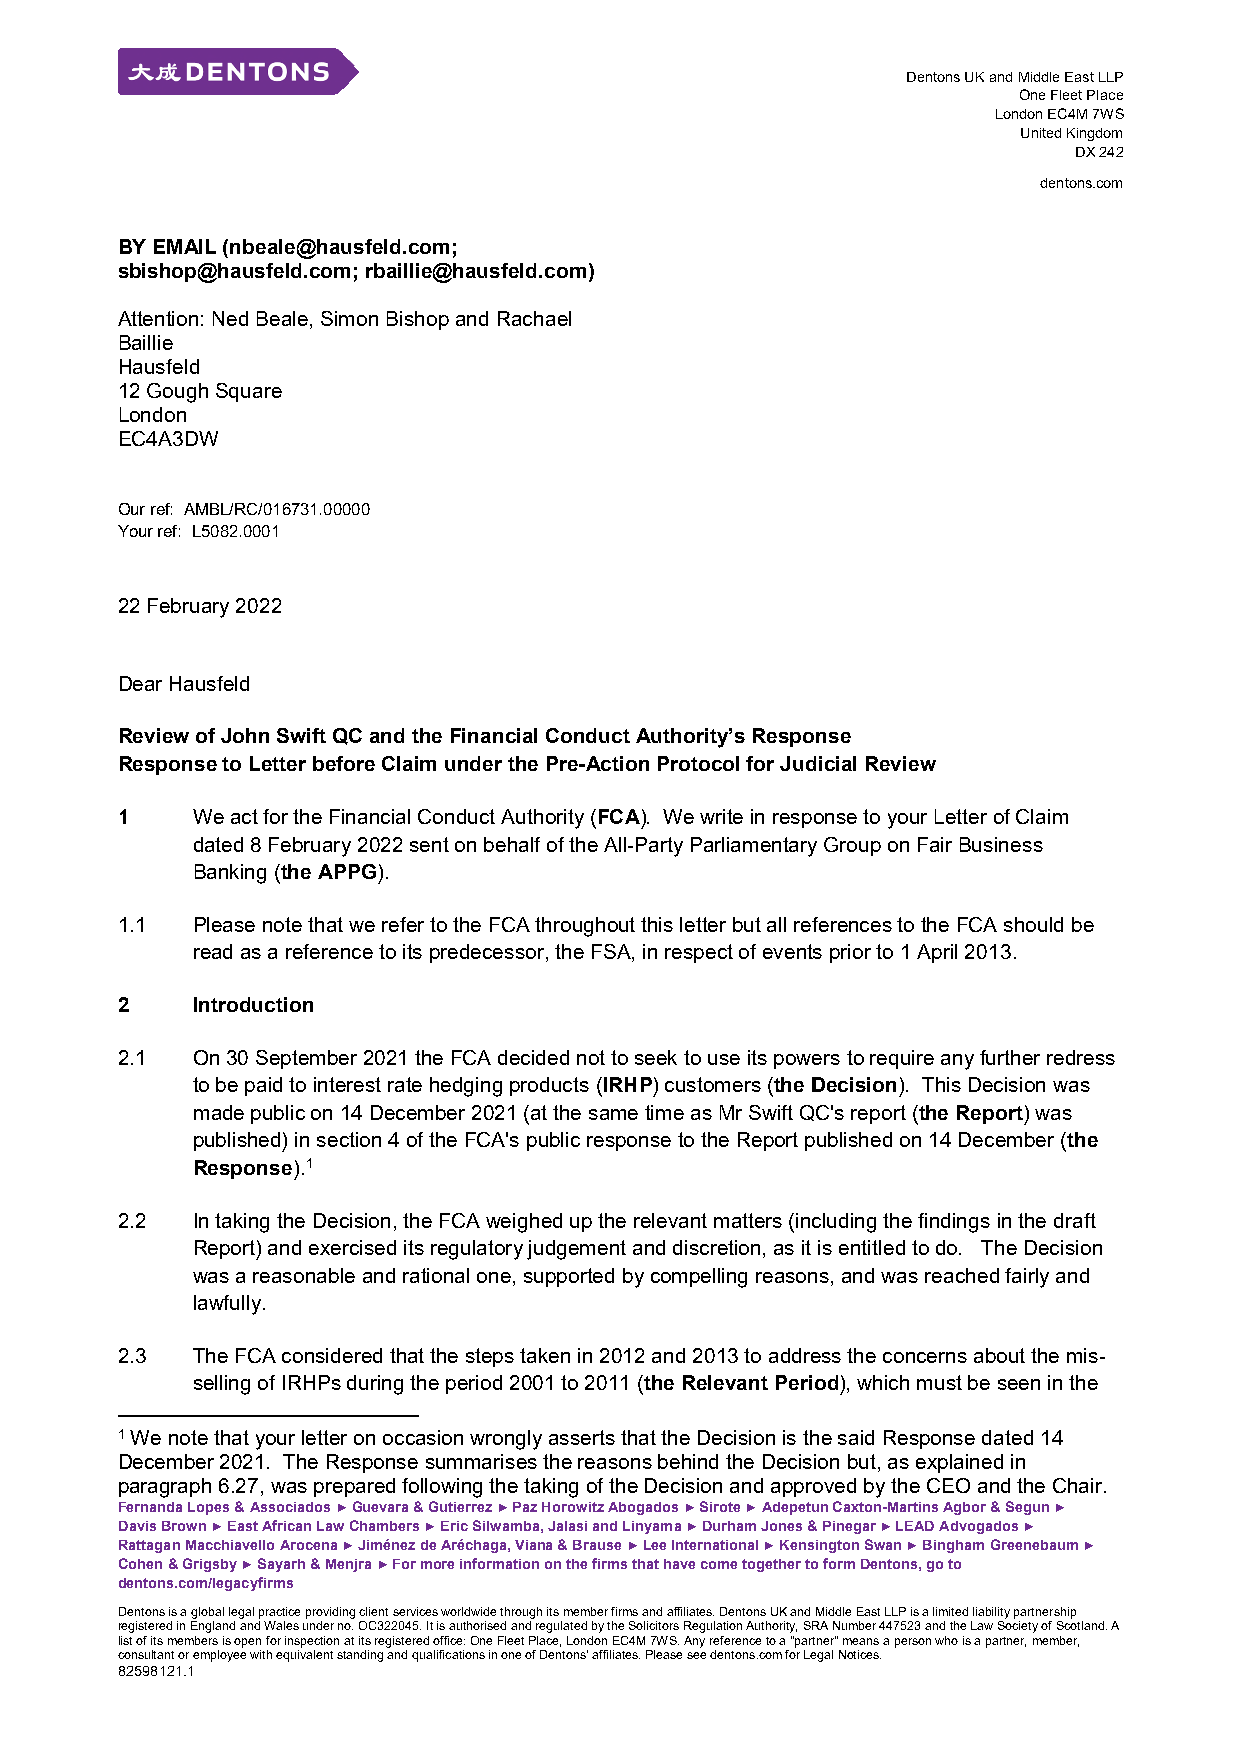 This screenshot has width=1242, height=1757. I want to click on United, so click(1041, 133).
